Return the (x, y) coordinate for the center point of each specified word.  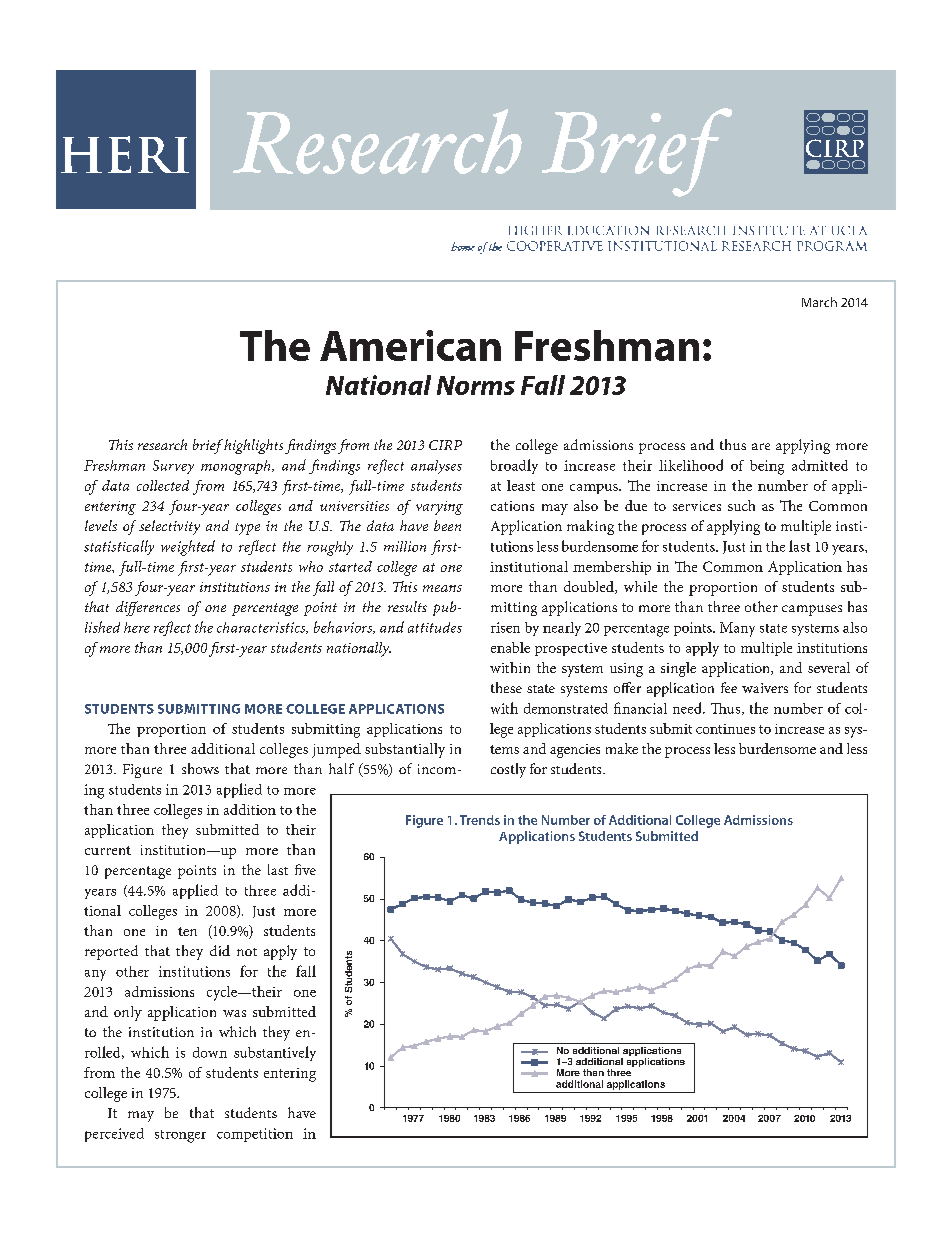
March (819, 302)
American (410, 345)
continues (725, 729)
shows (200, 768)
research (162, 444)
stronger (180, 1136)
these (506, 687)
